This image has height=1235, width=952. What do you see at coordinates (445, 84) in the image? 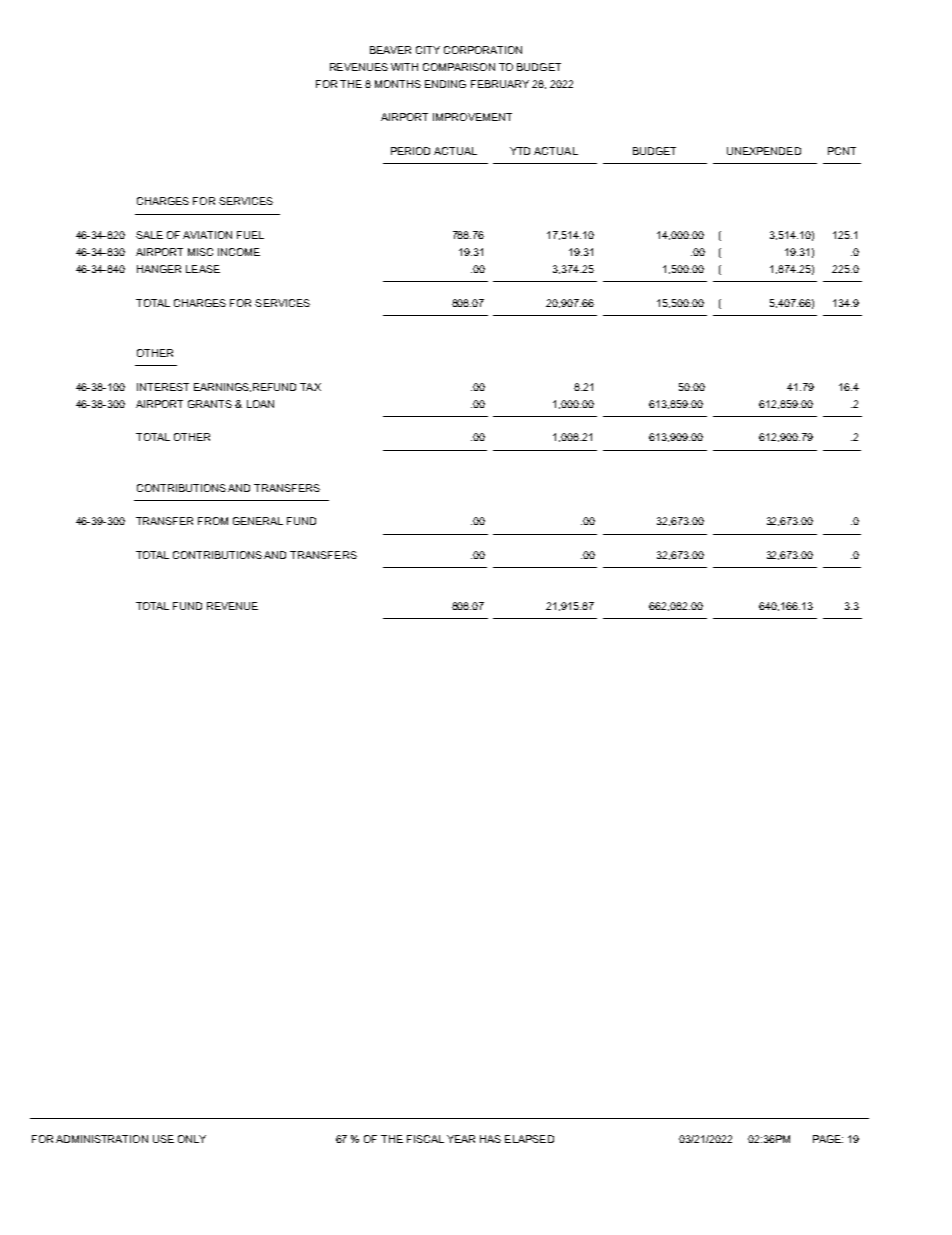
I see `ENDING` at bounding box center [445, 84].
